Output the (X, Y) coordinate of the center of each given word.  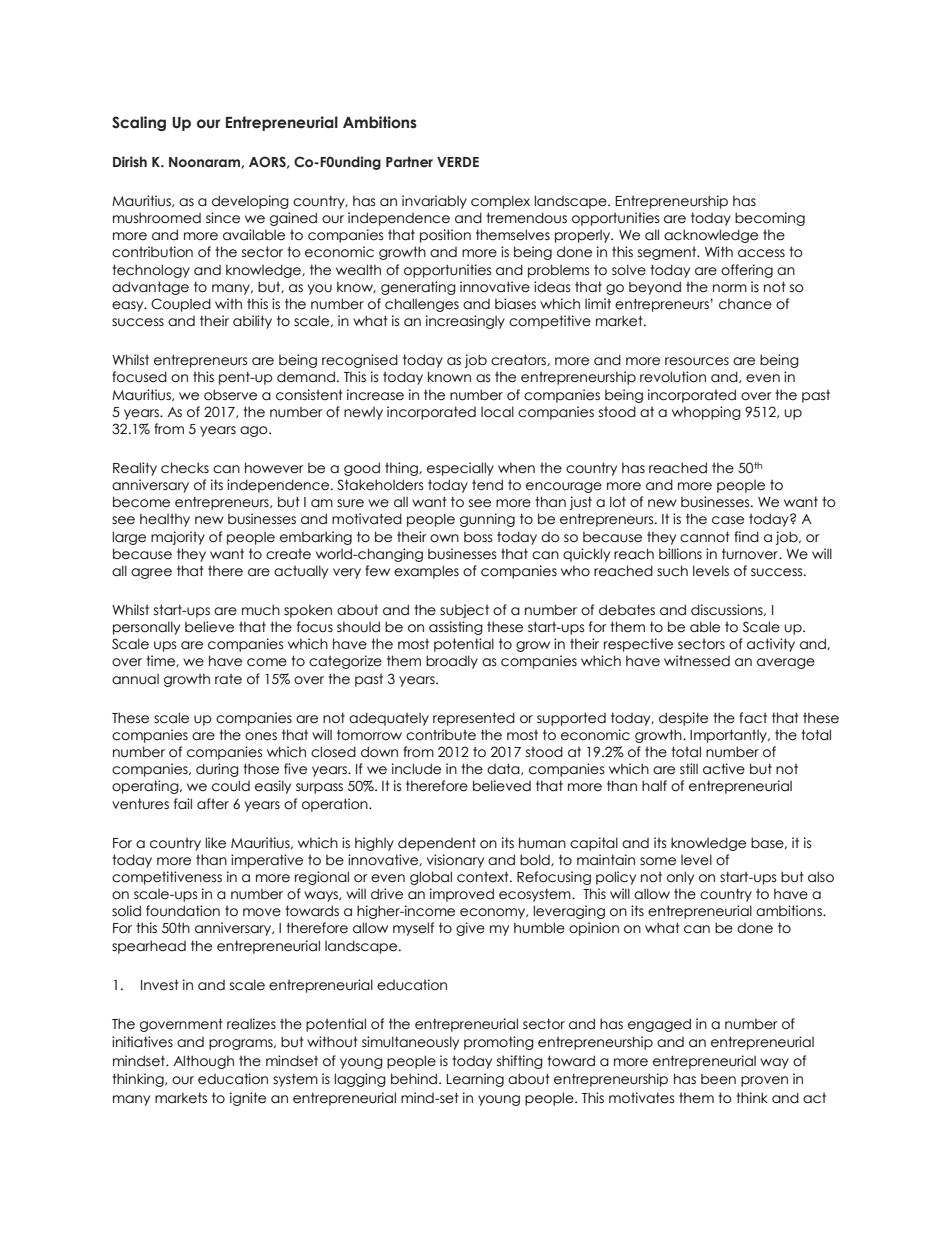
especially (460, 469)
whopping (706, 413)
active (724, 769)
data (504, 769)
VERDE (458, 162)
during (217, 770)
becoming (770, 219)
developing (250, 202)
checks (185, 468)
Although (203, 1062)
